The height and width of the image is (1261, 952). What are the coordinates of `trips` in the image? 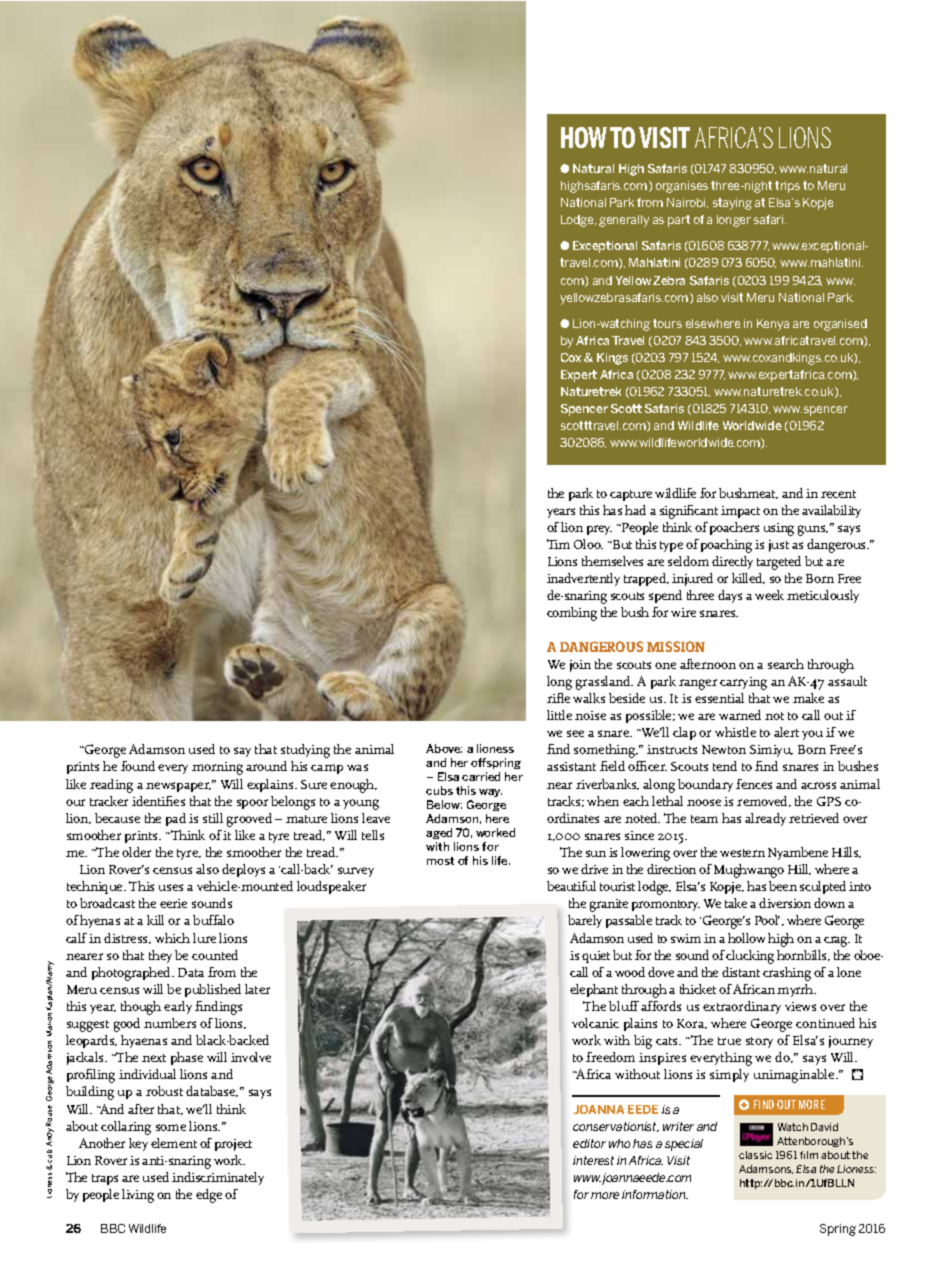 It's located at (787, 187).
